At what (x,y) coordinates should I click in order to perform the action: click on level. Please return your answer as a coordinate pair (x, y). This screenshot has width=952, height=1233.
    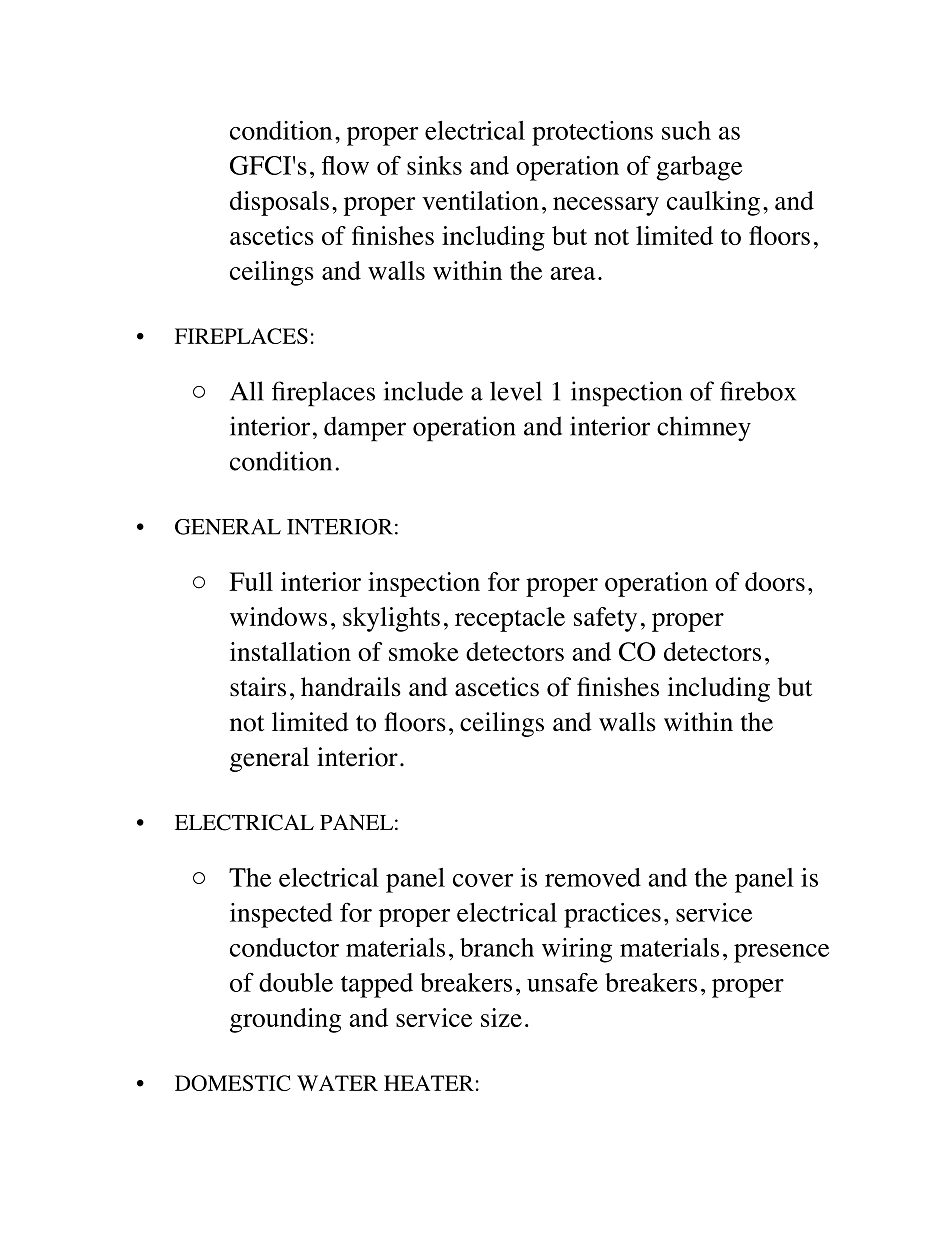
    Looking at the image, I should click on (516, 391).
